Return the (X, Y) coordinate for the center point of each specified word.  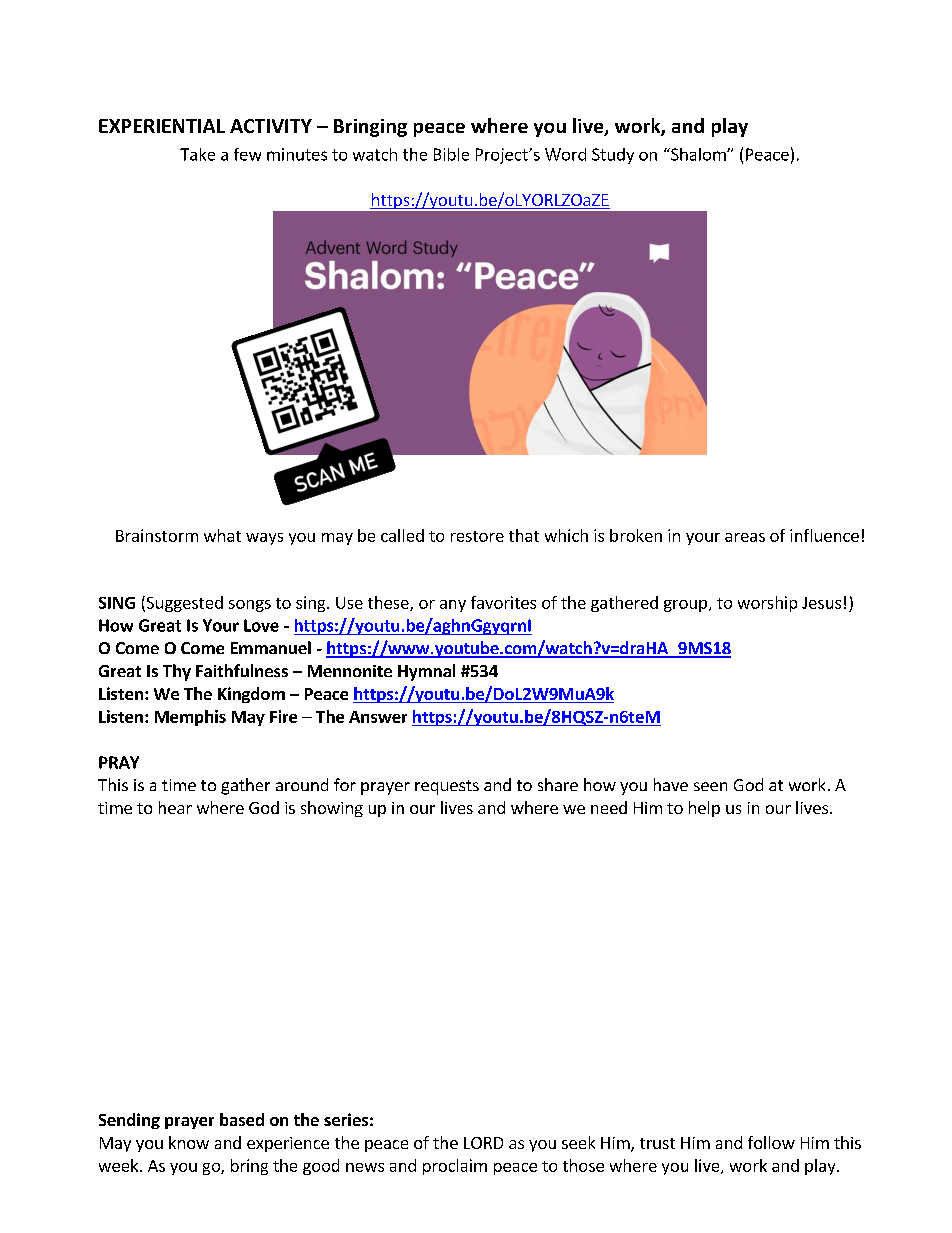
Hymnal (426, 672)
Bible (451, 154)
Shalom (698, 154)
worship (767, 604)
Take (197, 154)
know (189, 1142)
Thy (177, 672)
